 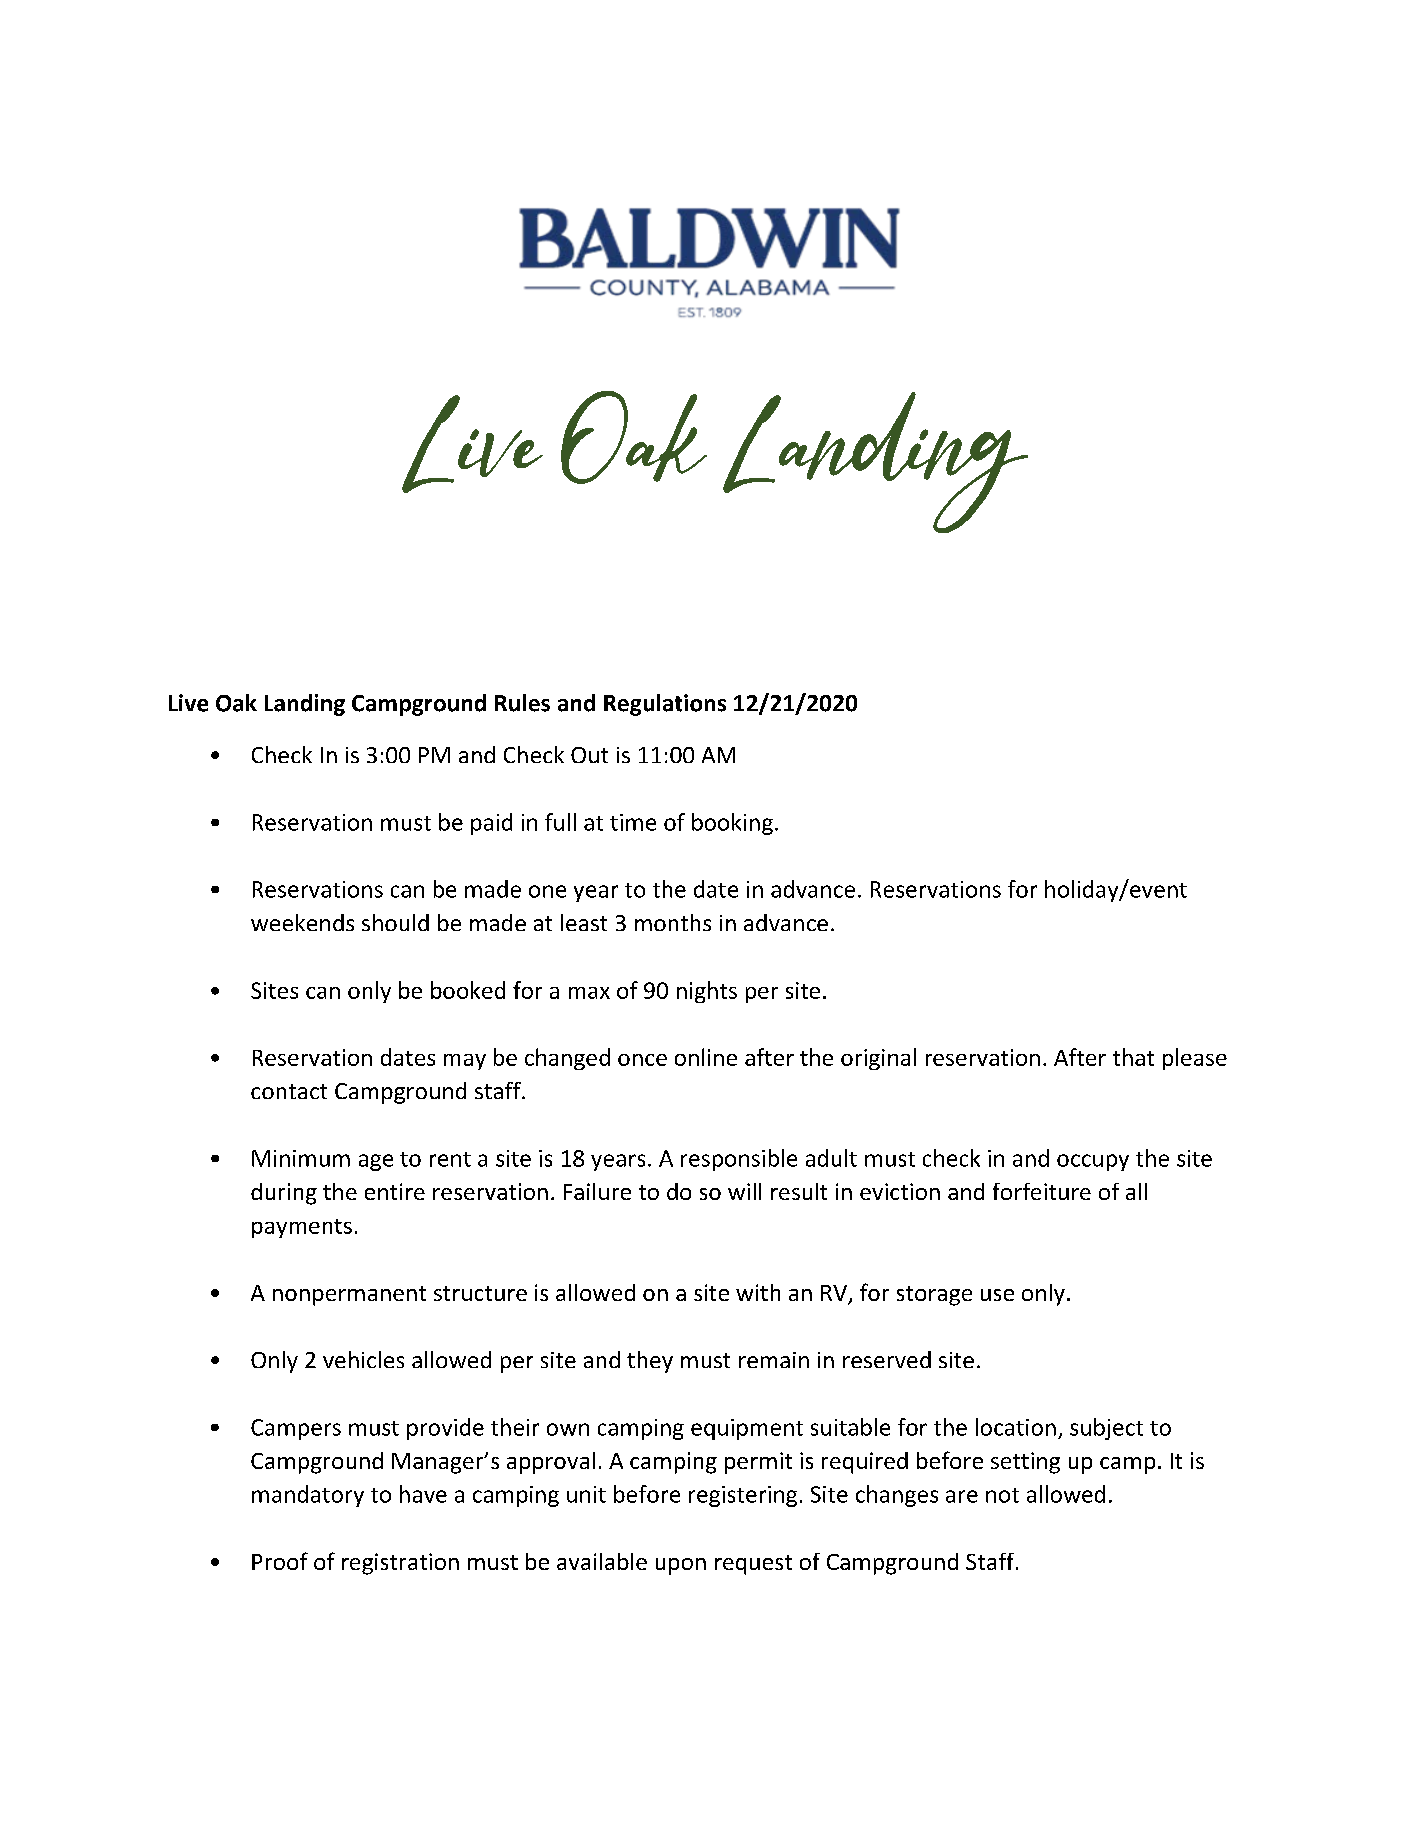 What do you see at coordinates (400, 1564) in the page?
I see `registration` at bounding box center [400, 1564].
